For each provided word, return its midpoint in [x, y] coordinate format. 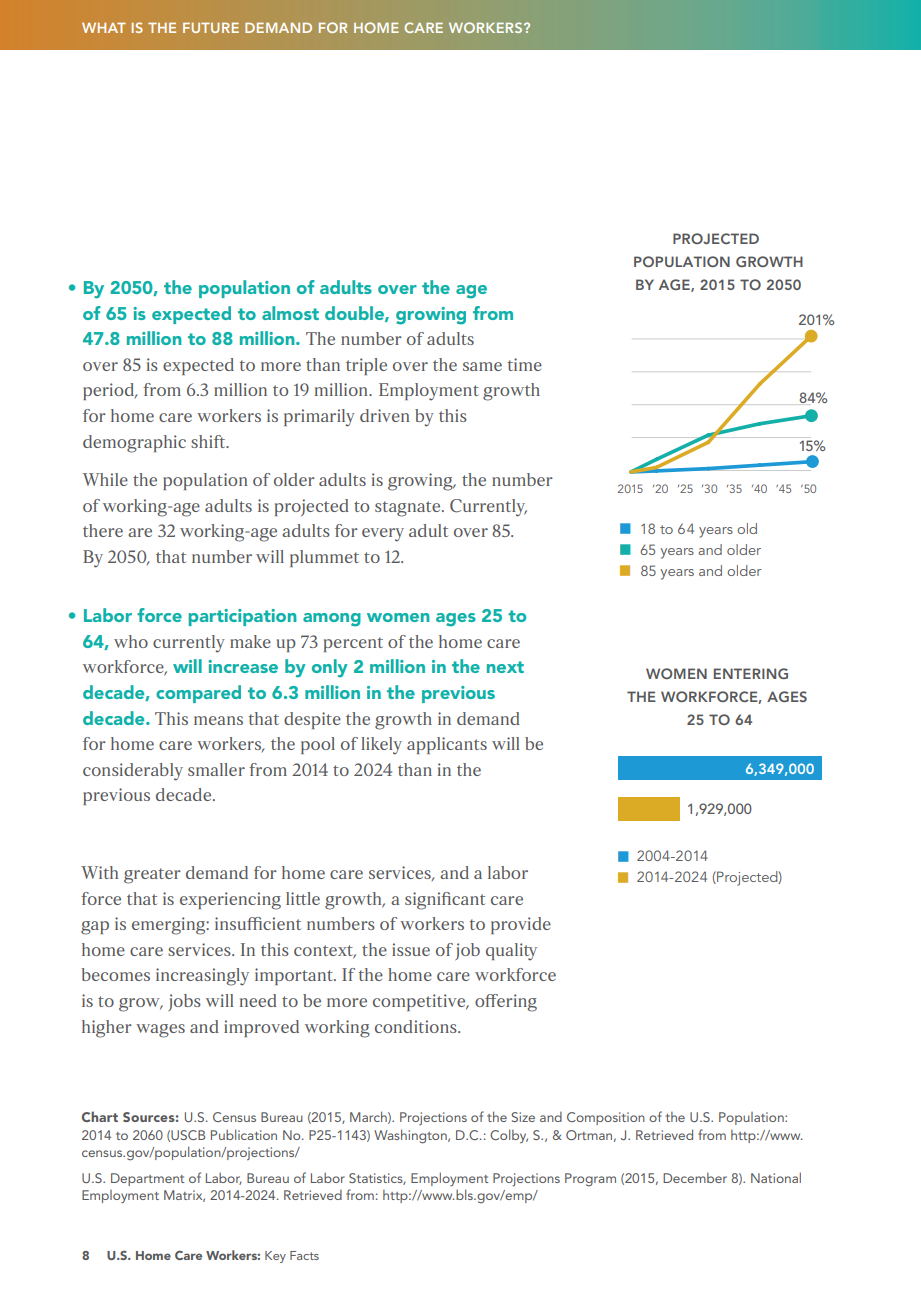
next [505, 667]
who [131, 641]
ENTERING [751, 673]
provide [521, 925]
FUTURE [211, 28]
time [525, 364]
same [482, 366]
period [110, 391]
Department [147, 1179]
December [695, 1178]
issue [411, 949]
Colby [509, 1136]
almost [290, 313]
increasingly [202, 977]
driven [385, 415]
